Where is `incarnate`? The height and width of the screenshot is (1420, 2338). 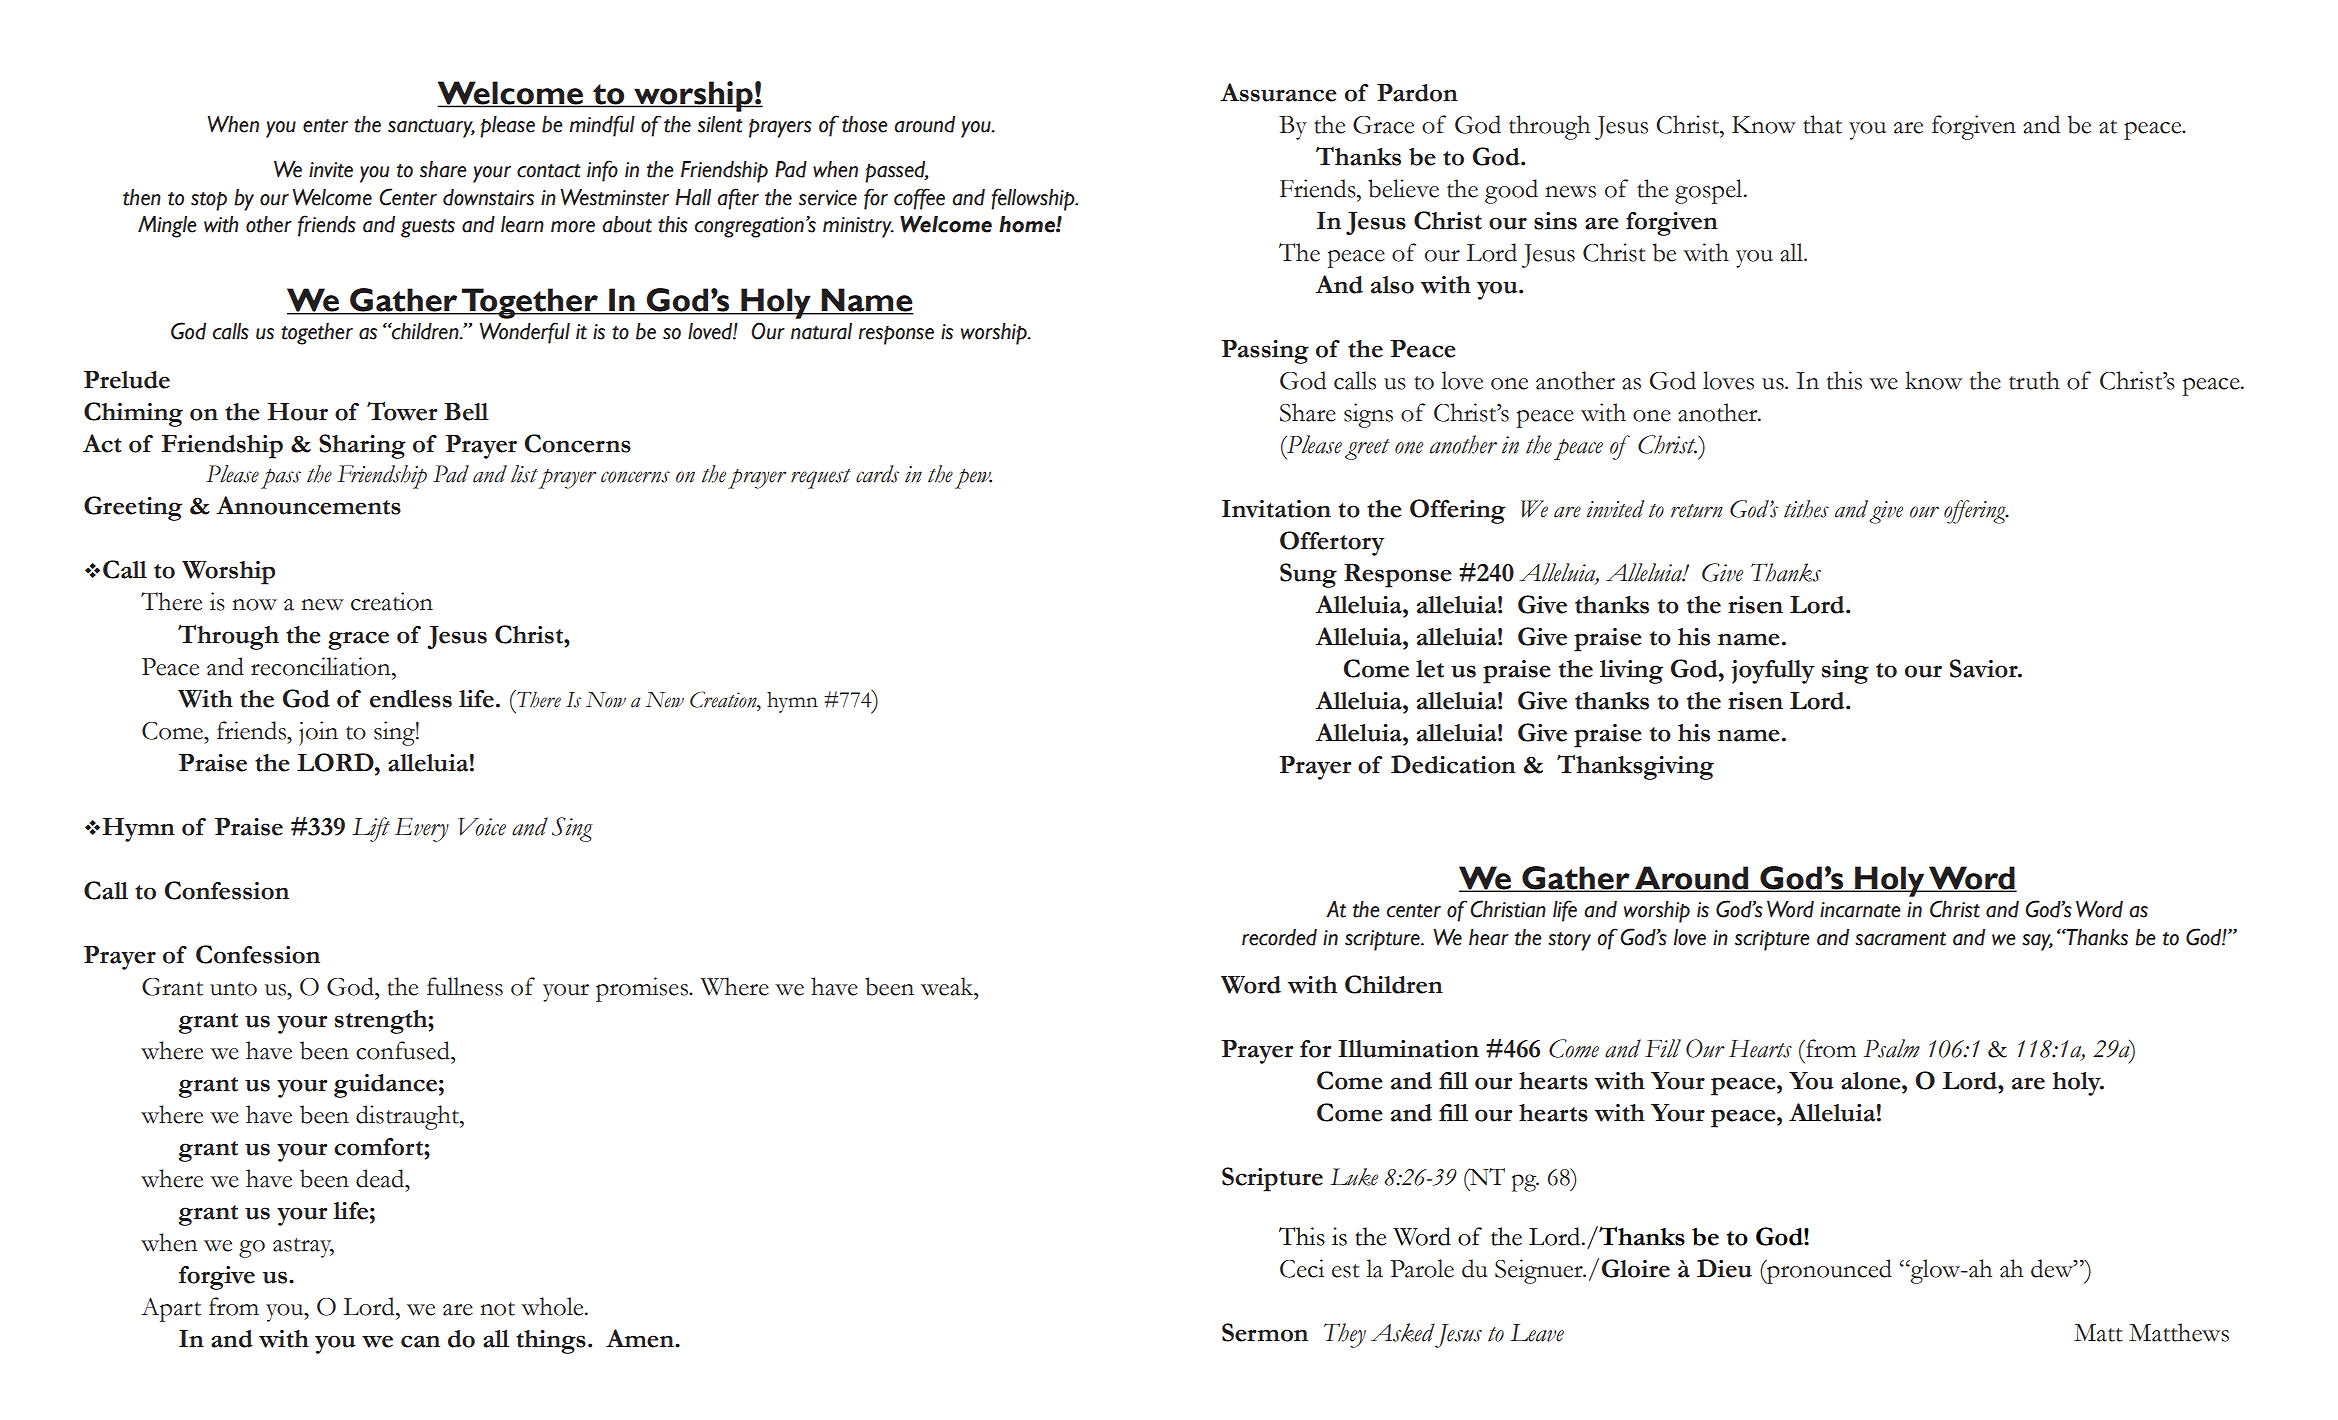
incarnate is located at coordinates (1860, 910).
